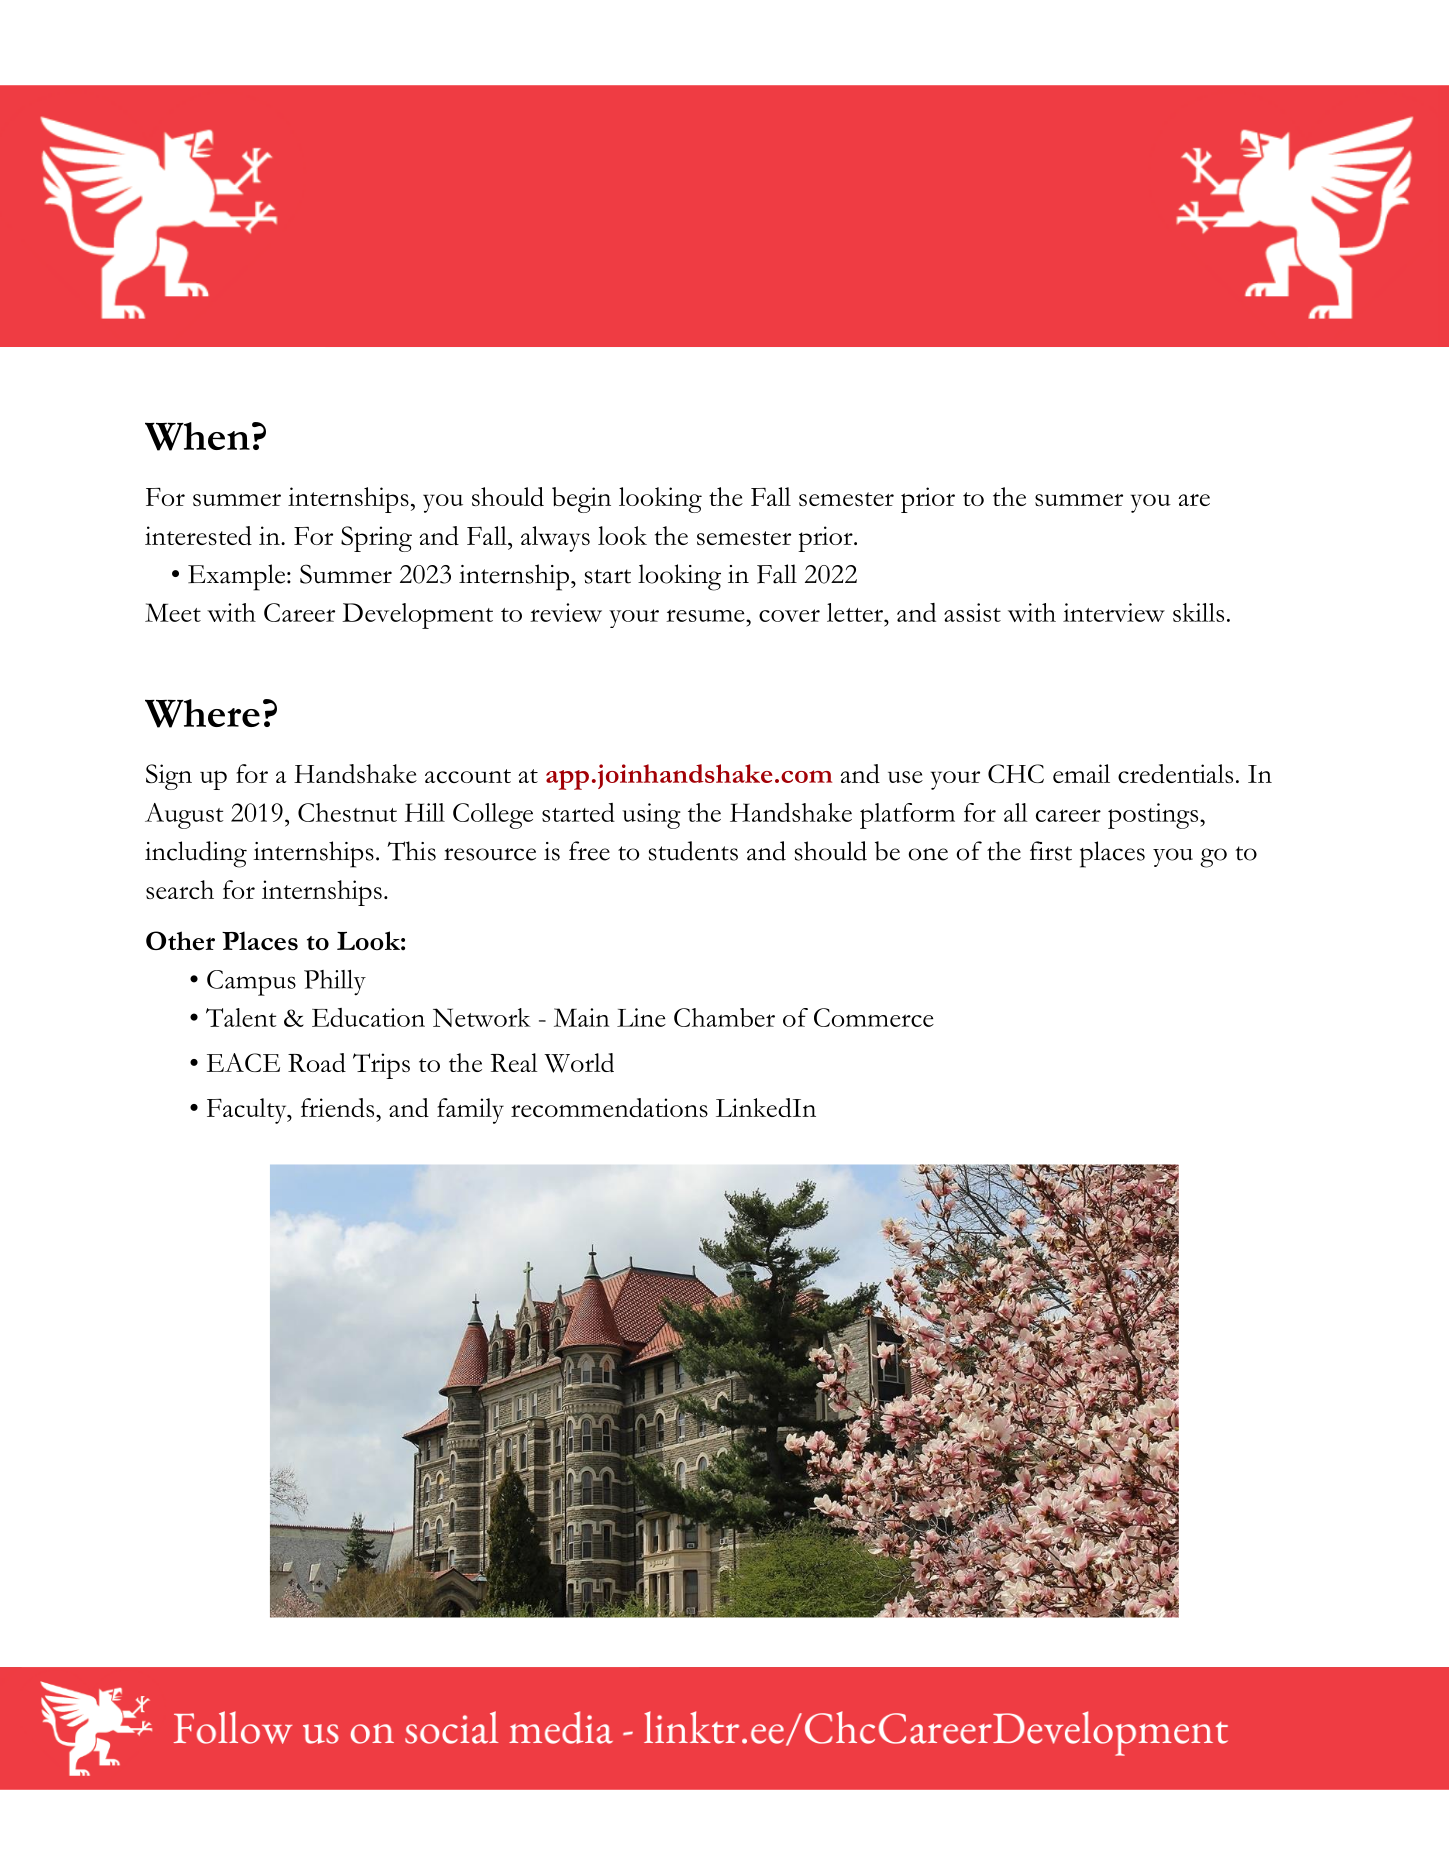 This document has height=1875, width=1449. I want to click on Where, so click(202, 713).
